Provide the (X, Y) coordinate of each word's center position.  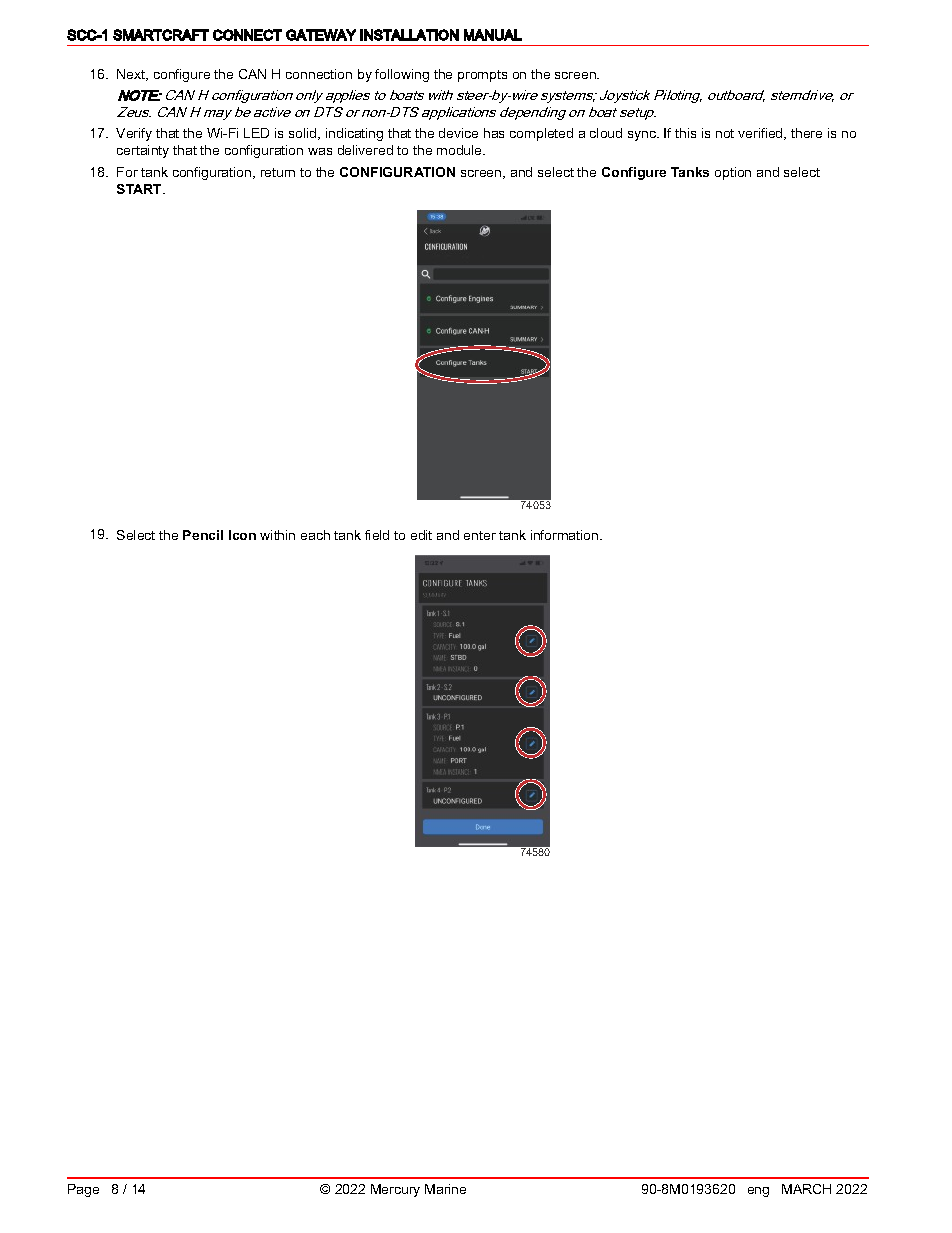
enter (480, 535)
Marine (445, 1189)
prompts (482, 76)
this (685, 133)
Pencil (203, 535)
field (377, 535)
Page (83, 1190)
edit (421, 535)
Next (132, 75)
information (566, 535)
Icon (242, 535)
